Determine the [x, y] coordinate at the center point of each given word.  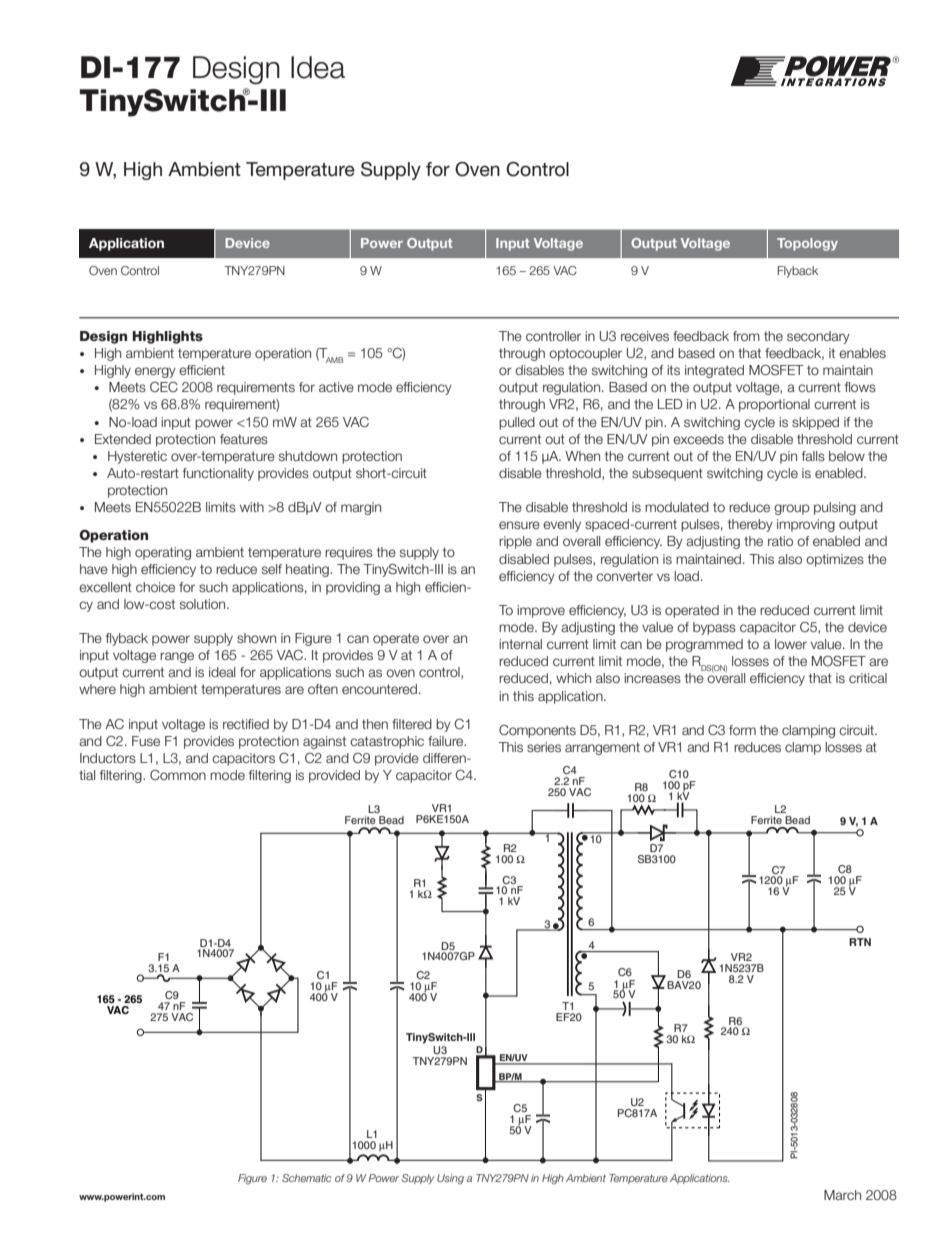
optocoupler [585, 354]
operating [163, 553]
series [544, 747]
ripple [515, 542]
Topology [807, 244]
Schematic [307, 1178]
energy [155, 372]
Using [450, 1179]
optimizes [835, 560]
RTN [860, 942]
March [842, 1195]
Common [178, 775]
